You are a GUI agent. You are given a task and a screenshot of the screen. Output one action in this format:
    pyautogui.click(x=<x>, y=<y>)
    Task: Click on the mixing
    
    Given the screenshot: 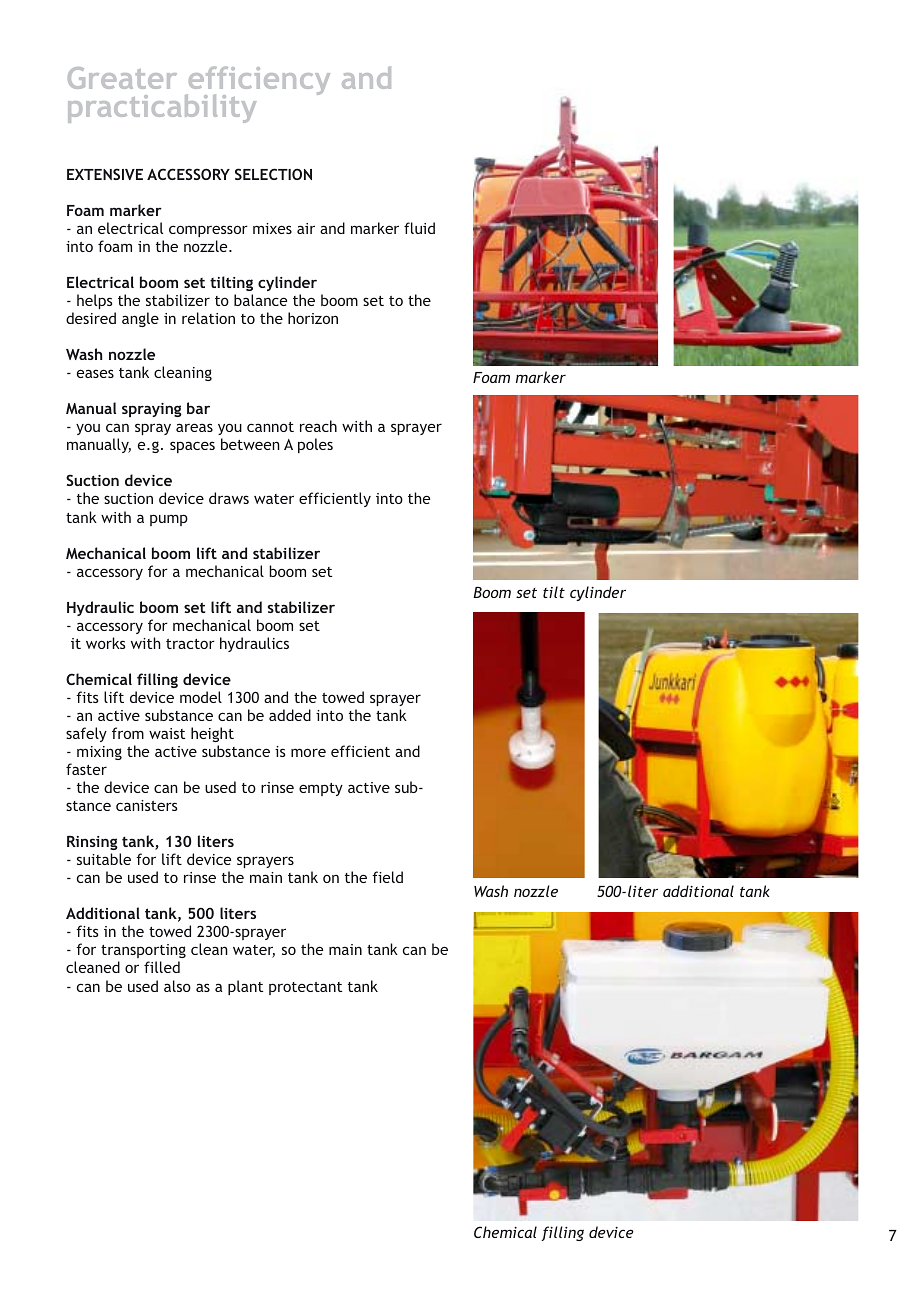 What is the action you would take?
    pyautogui.click(x=99, y=753)
